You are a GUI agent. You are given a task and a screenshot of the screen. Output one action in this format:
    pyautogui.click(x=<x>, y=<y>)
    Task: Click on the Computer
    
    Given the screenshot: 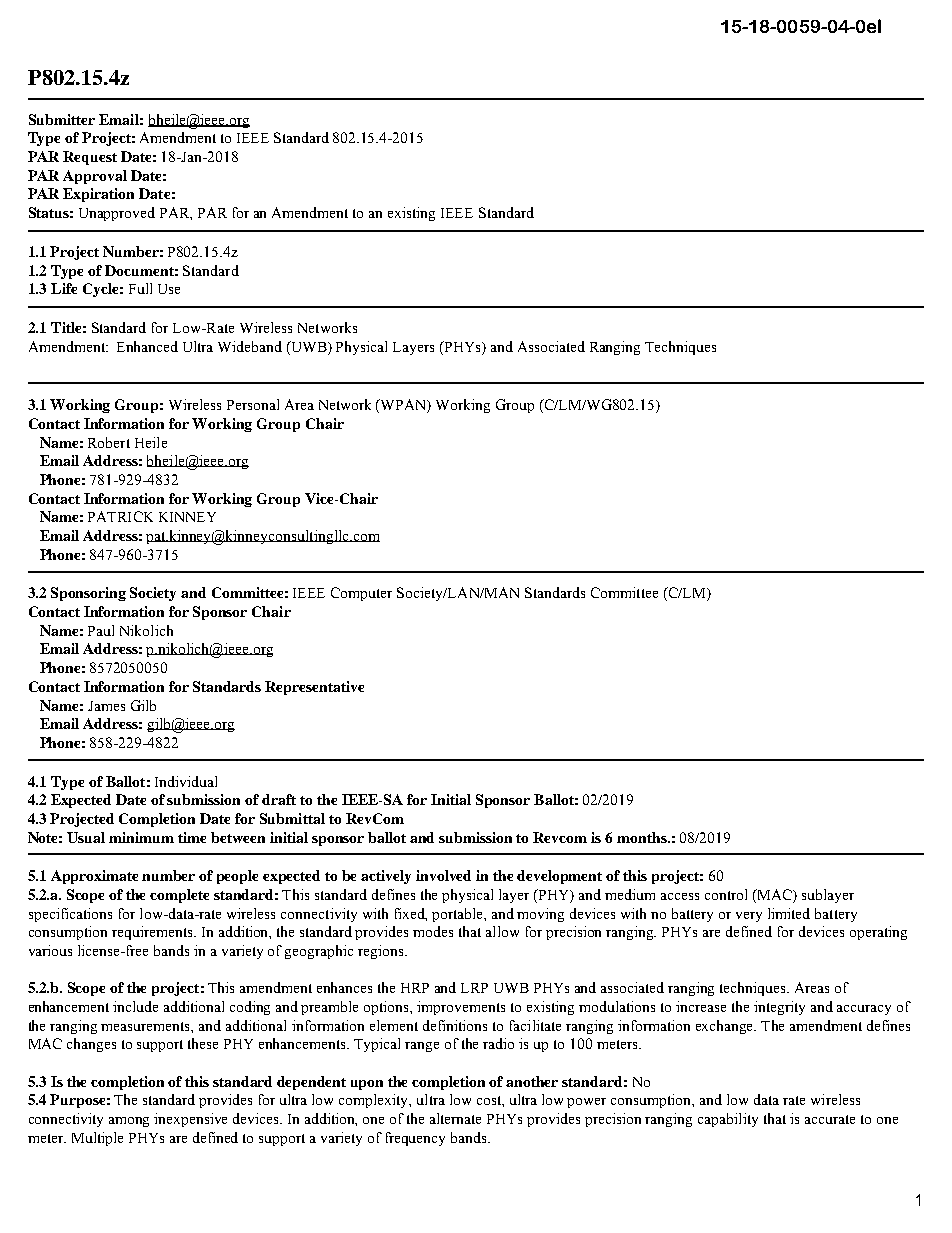 What is the action you would take?
    pyautogui.click(x=361, y=594)
